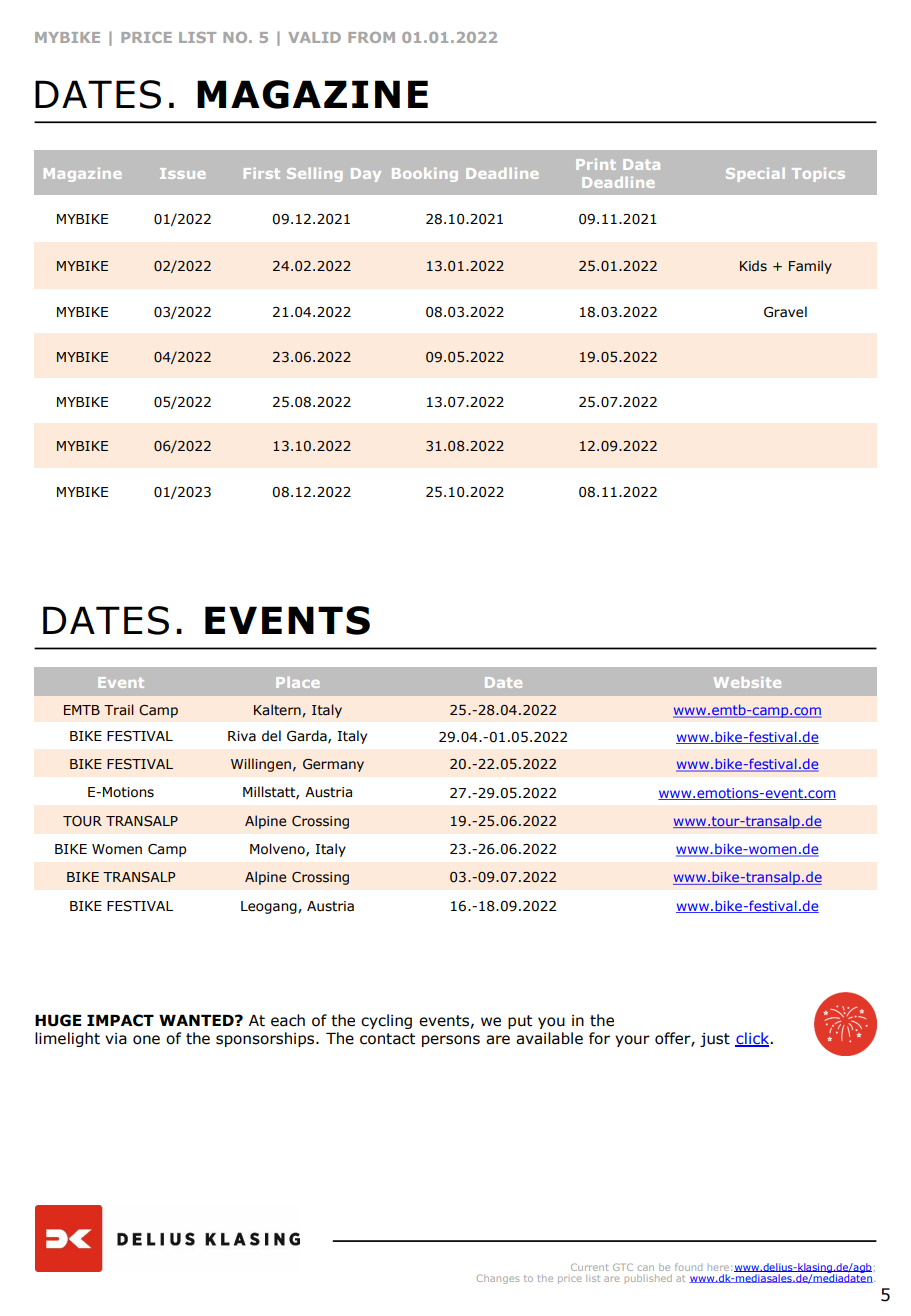 This document has width=911, height=1316. What do you see at coordinates (297, 682) in the document?
I see `Place` at bounding box center [297, 682].
